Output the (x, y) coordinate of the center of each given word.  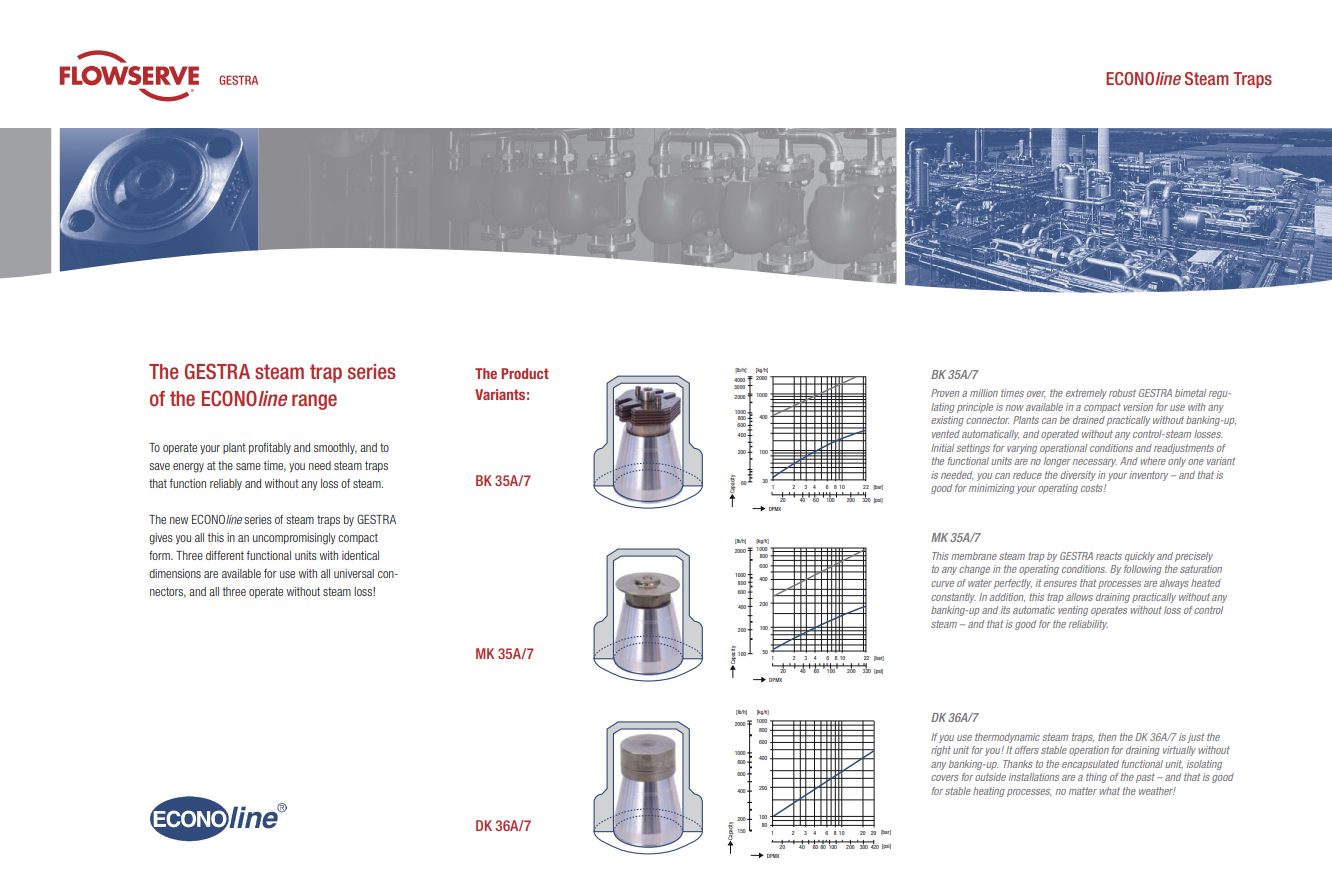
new (179, 520)
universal (354, 573)
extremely (1086, 394)
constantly (953, 598)
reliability (1088, 625)
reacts (1109, 556)
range (314, 402)
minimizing (992, 489)
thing (1096, 778)
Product (525, 373)
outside (990, 777)
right (941, 751)
